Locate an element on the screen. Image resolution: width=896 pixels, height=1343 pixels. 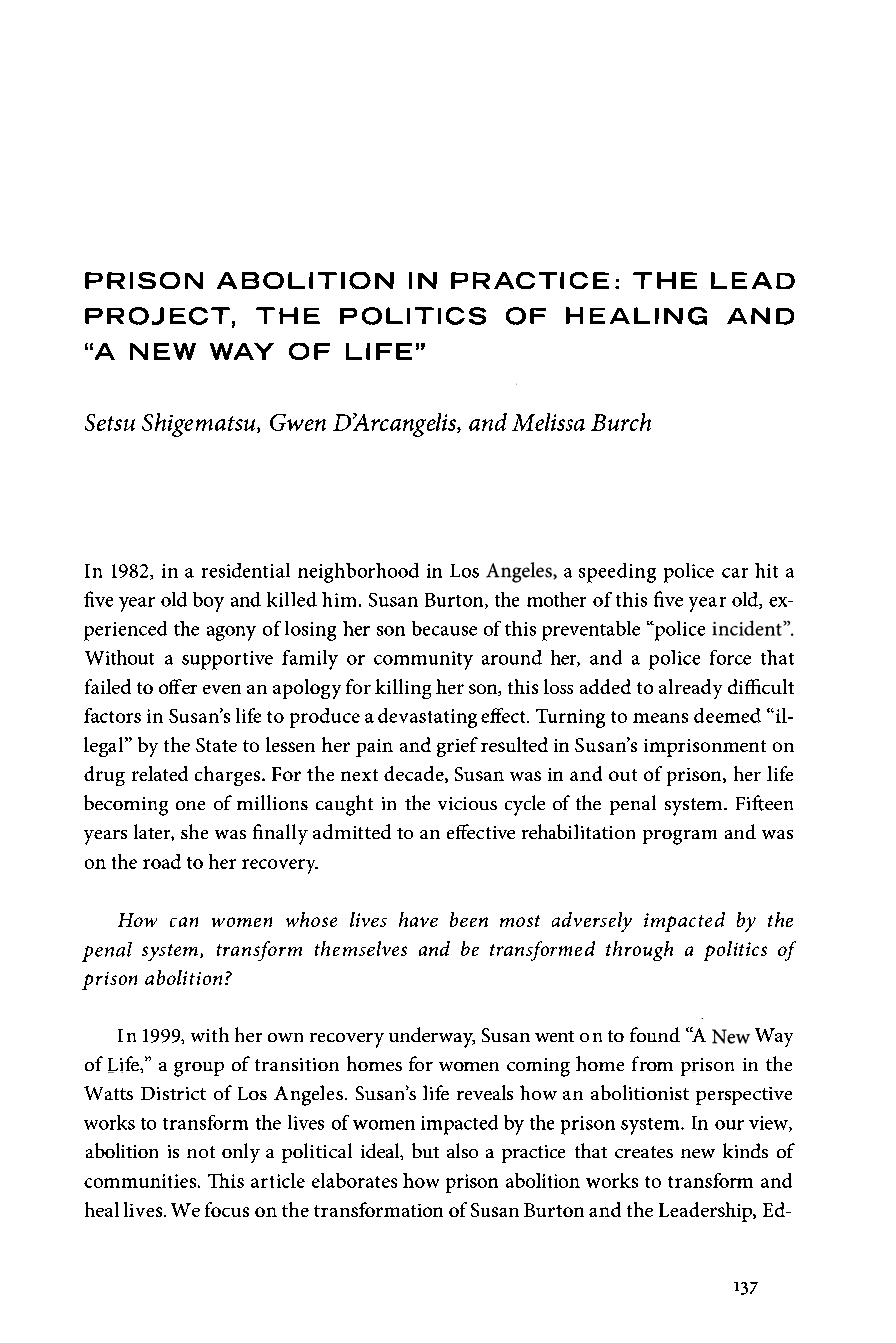
already is located at coordinates (690, 689).
